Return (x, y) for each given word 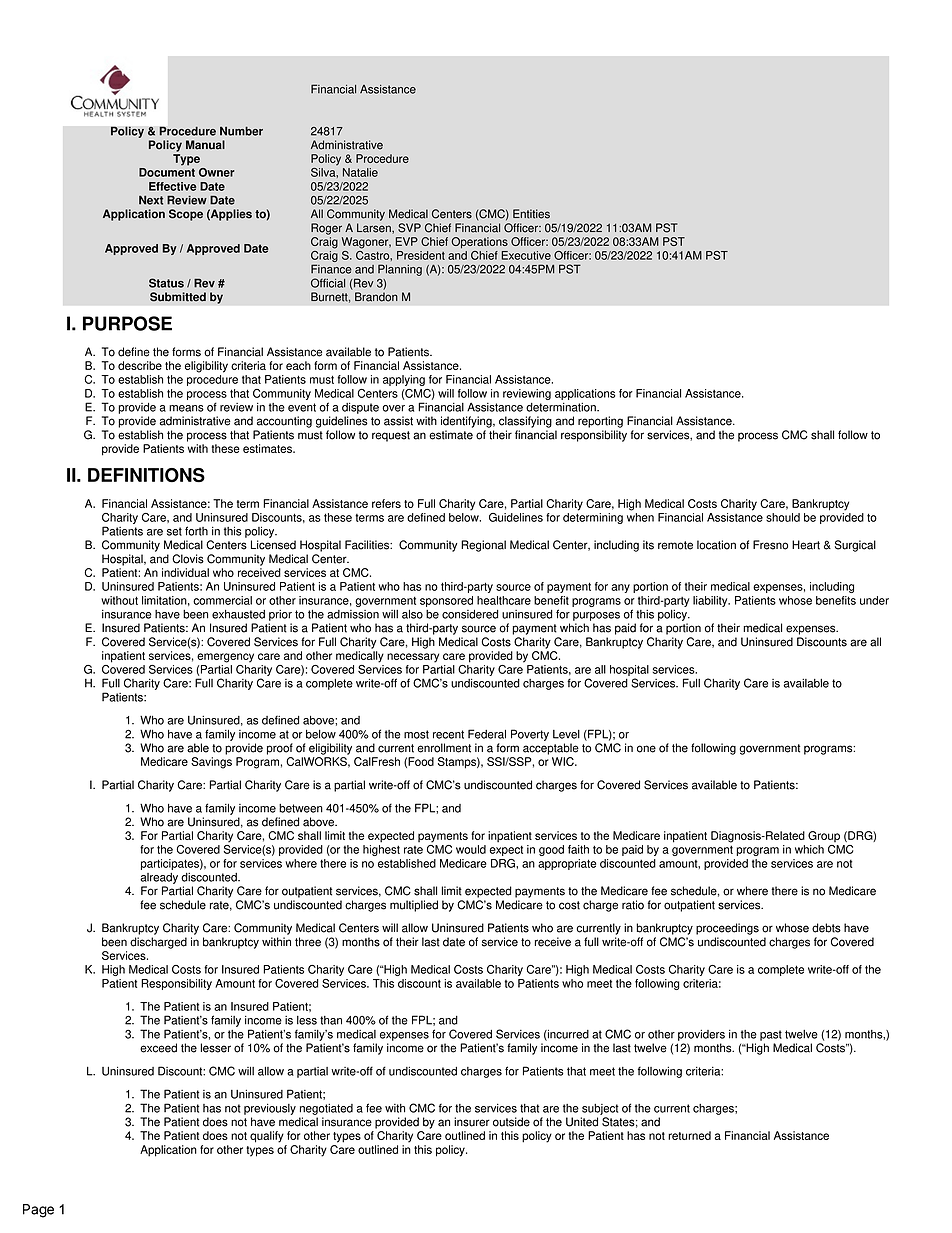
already (159, 878)
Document (167, 172)
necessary (413, 658)
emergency (225, 658)
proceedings (727, 929)
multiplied (414, 906)
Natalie (360, 172)
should (783, 517)
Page (38, 1211)
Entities (531, 214)
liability (711, 601)
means (186, 408)
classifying (525, 422)
